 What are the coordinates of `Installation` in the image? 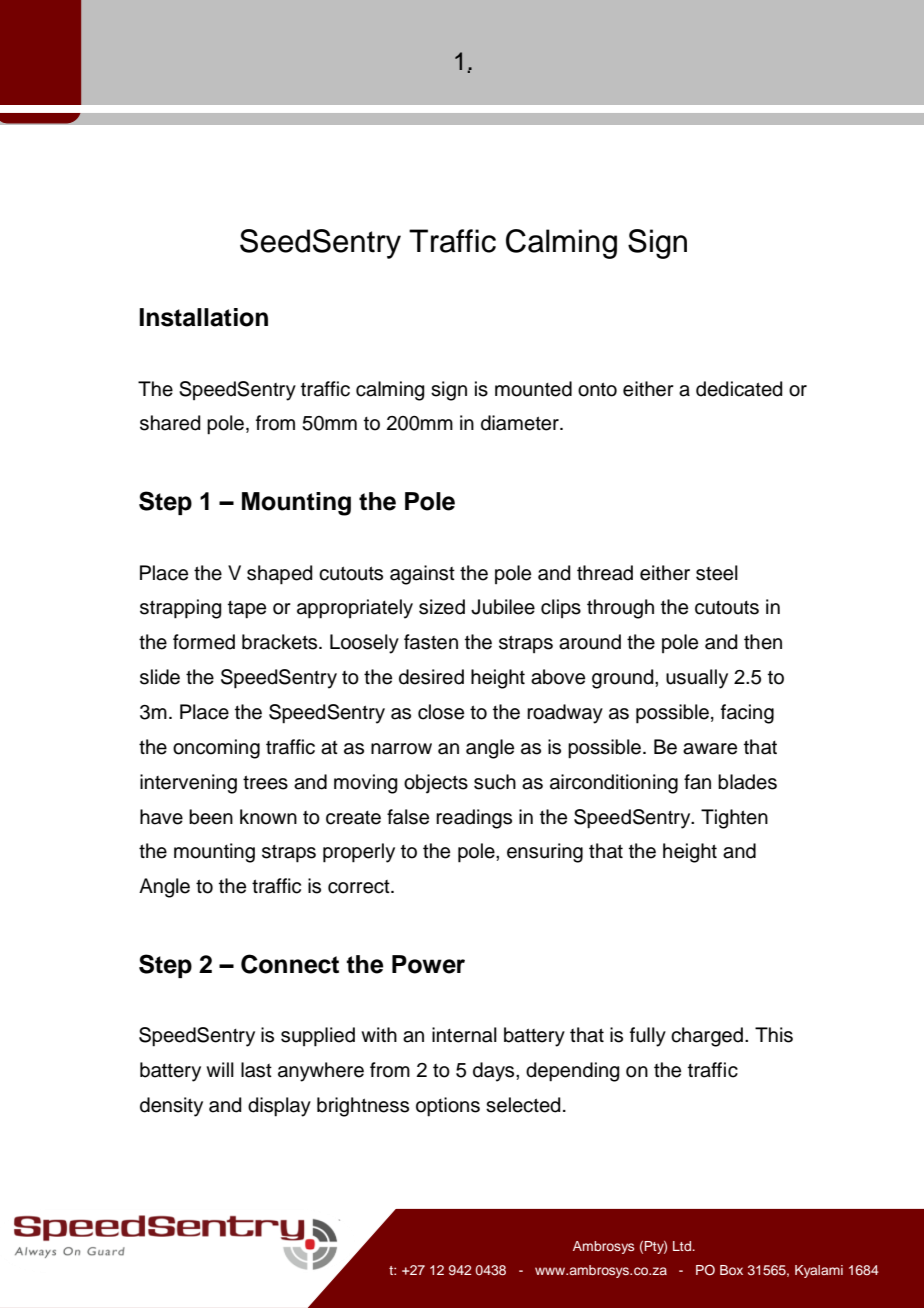 It's located at (203, 317).
